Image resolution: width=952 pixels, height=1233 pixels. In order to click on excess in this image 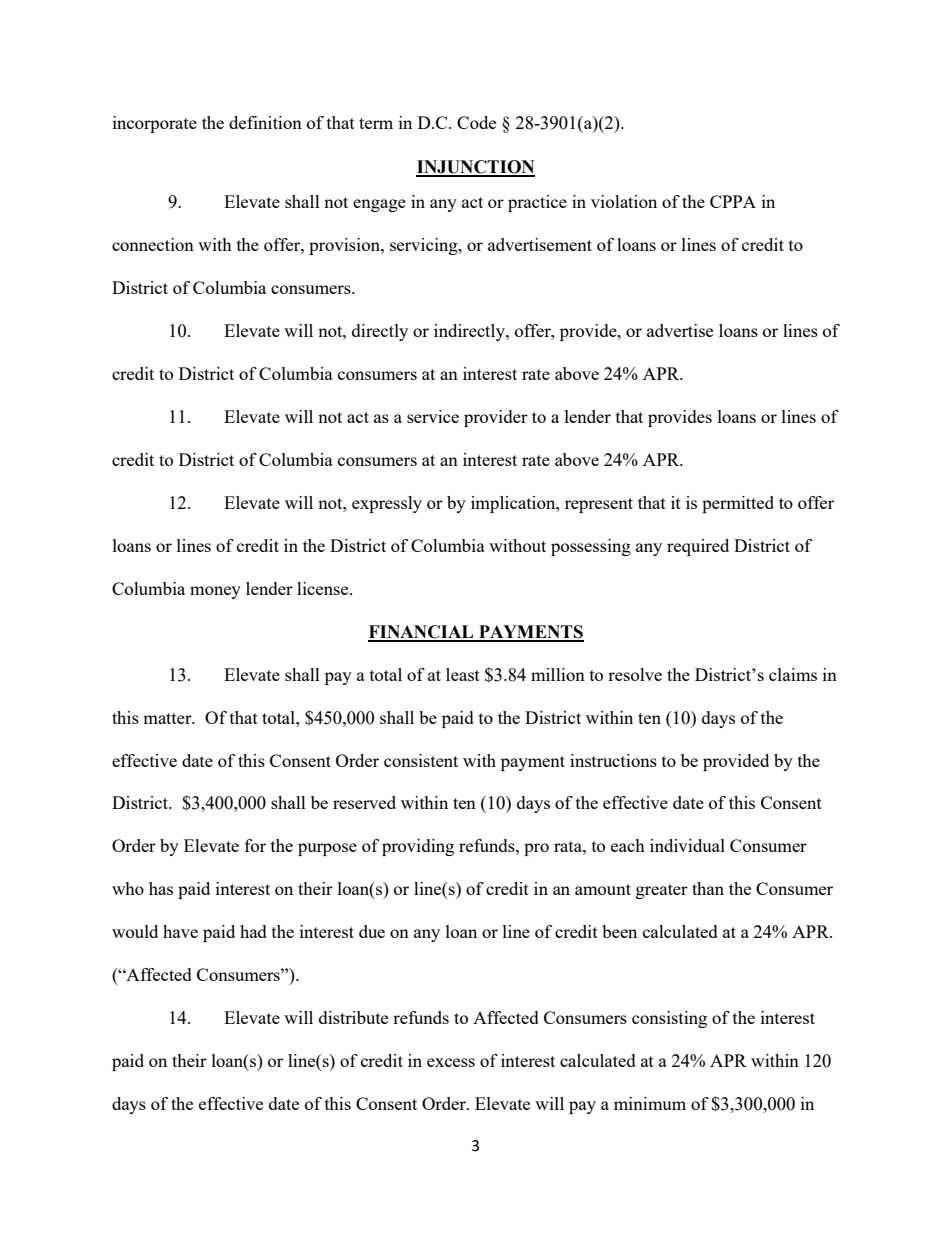, I will do `click(451, 1062)`.
